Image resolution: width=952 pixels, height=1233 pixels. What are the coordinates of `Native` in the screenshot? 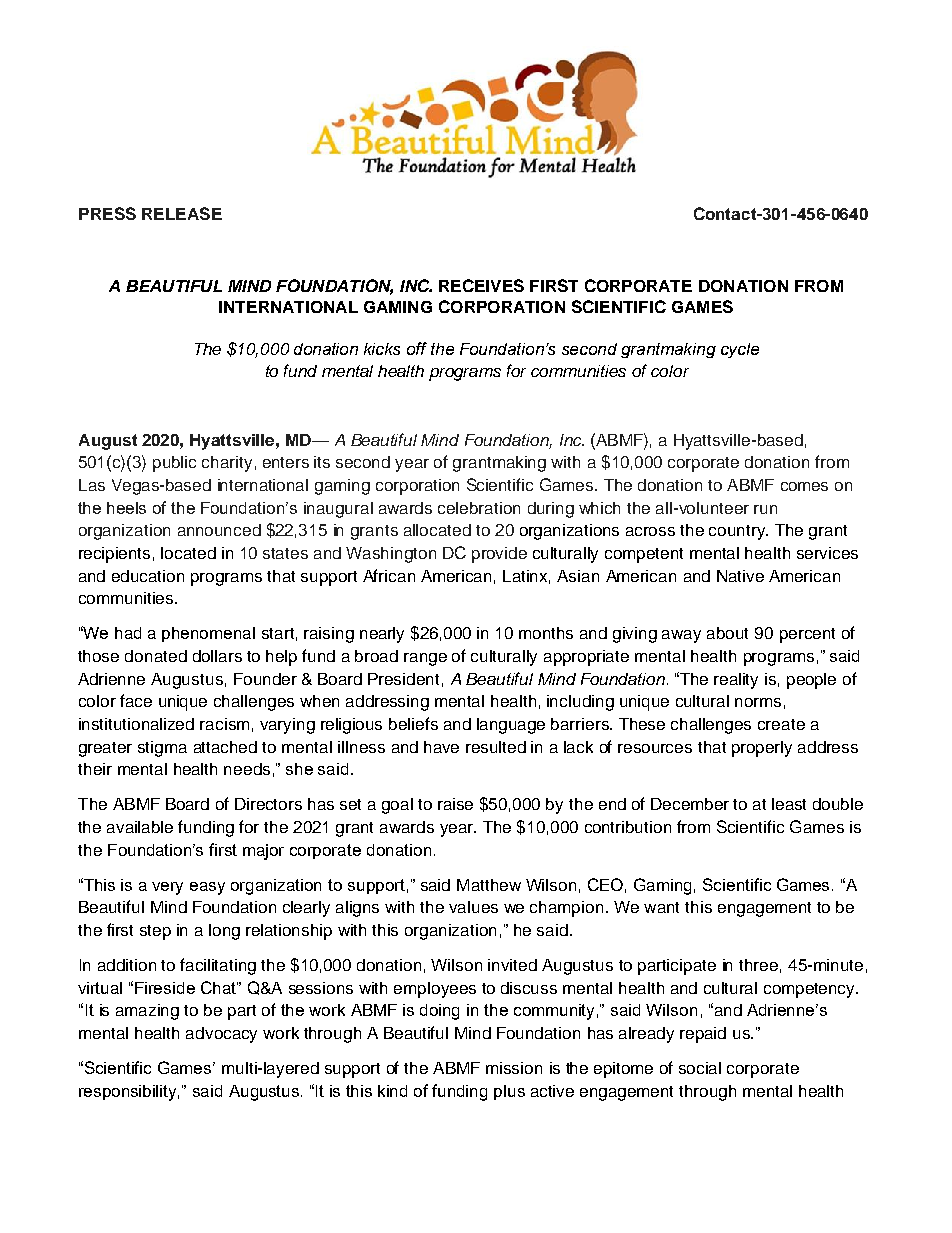 It's located at (740, 576).
